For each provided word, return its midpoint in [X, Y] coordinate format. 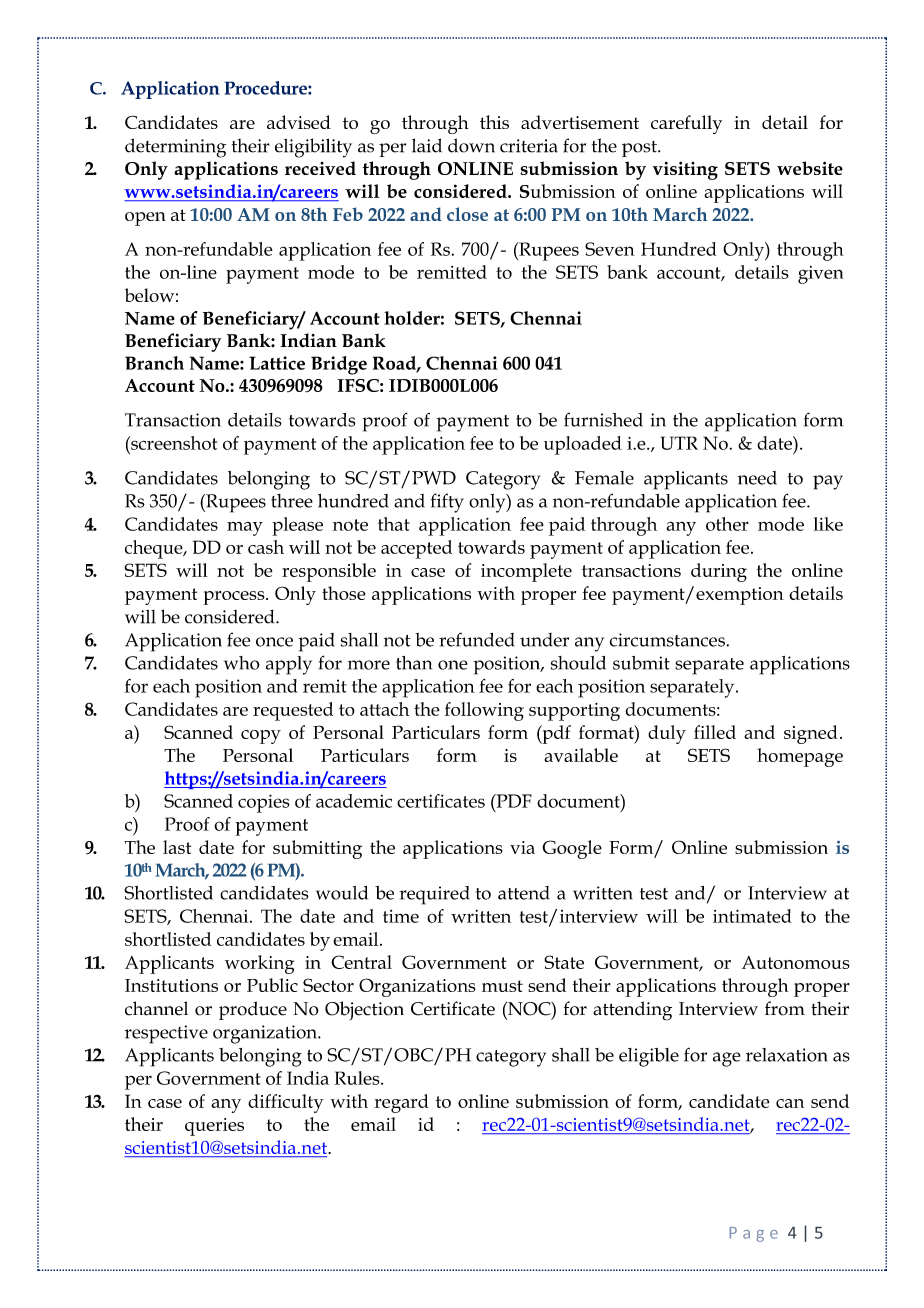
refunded [476, 639]
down [471, 145]
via [522, 847]
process [235, 598]
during [719, 572]
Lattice [277, 363]
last [177, 847]
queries [214, 1127]
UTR [679, 443]
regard [401, 1103]
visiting [685, 171]
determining [175, 148]
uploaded [583, 445]
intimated [752, 916]
